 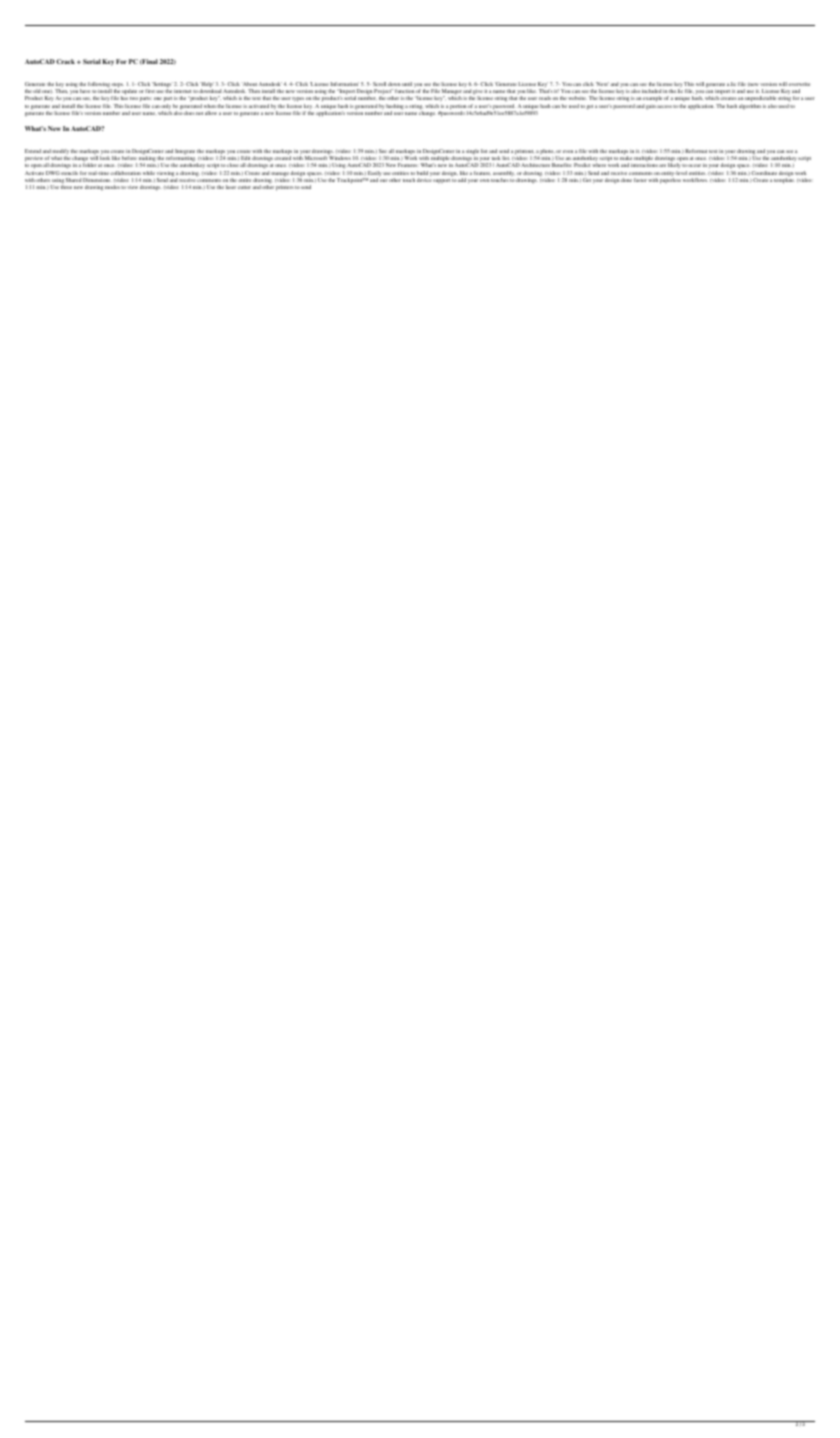 What do you see at coordinates (694, 165) in the image?
I see `occur` at bounding box center [694, 165].
